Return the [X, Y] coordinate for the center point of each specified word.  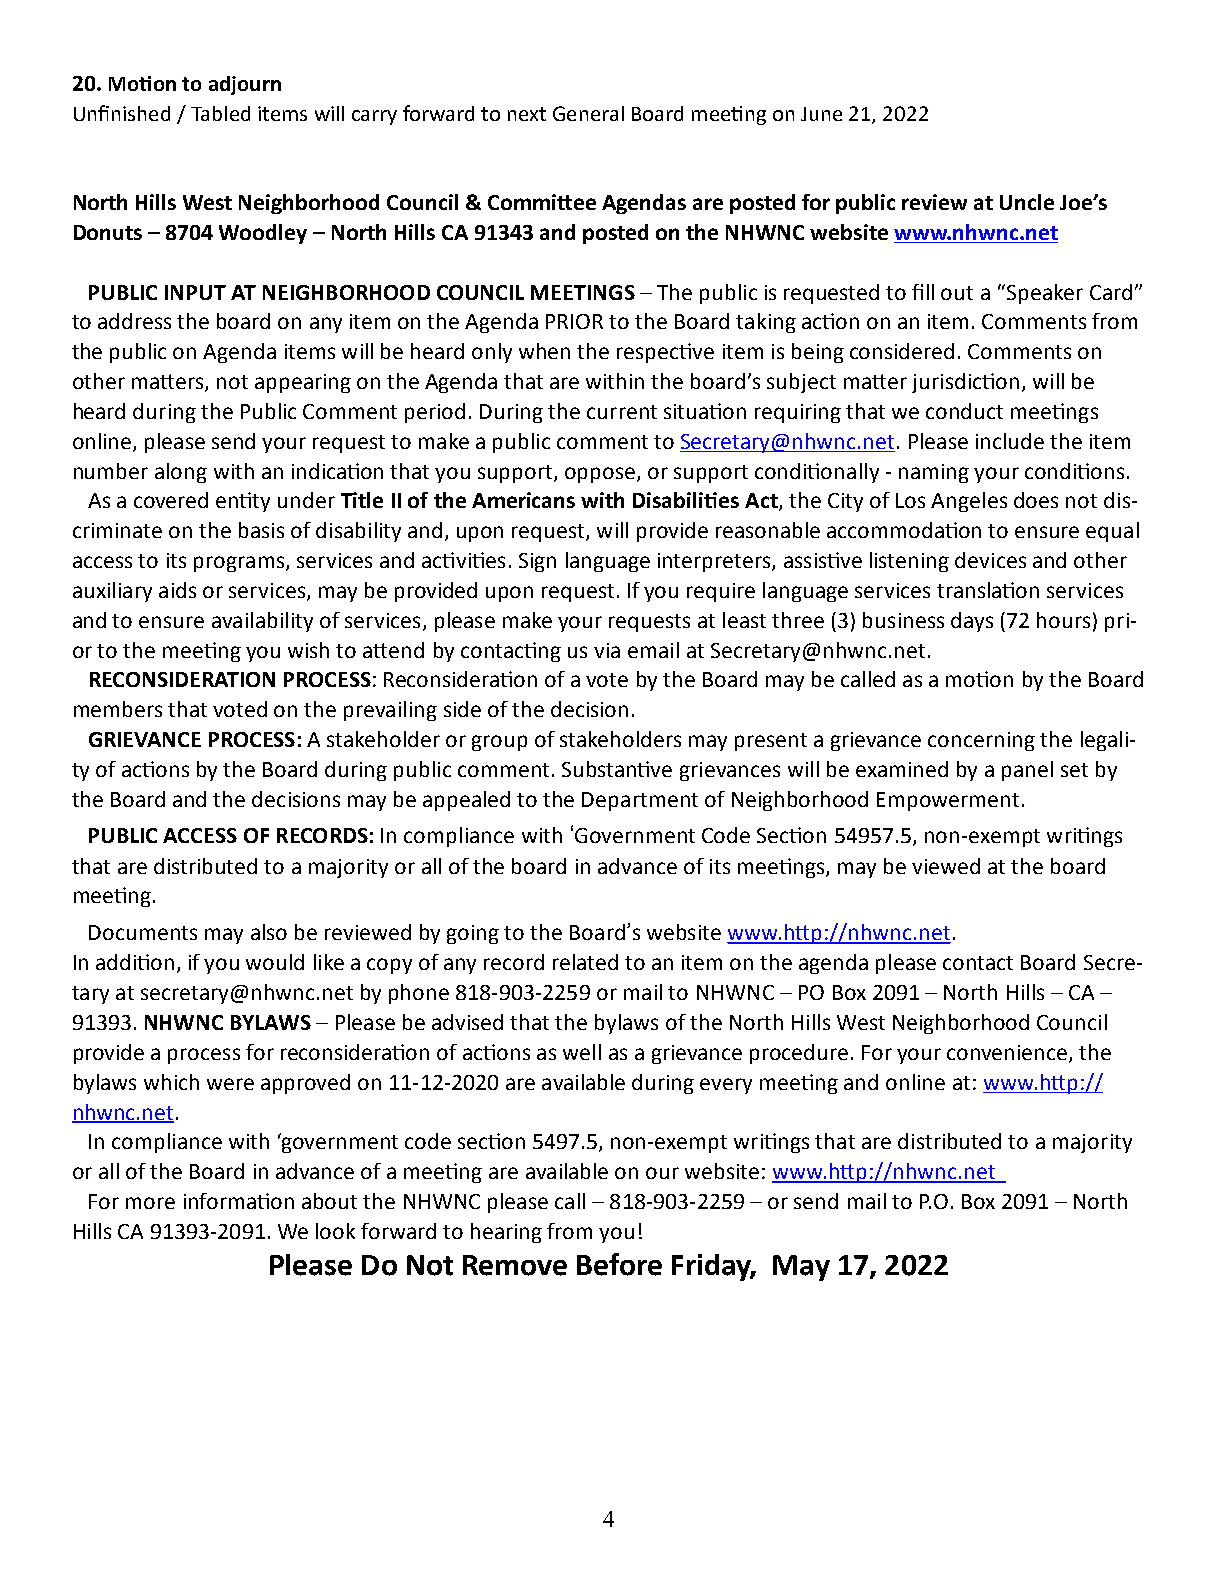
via [607, 650]
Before [619, 1264]
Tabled [220, 113]
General [588, 113]
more [150, 1203]
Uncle [1027, 202]
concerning [981, 741]
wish [308, 650]
